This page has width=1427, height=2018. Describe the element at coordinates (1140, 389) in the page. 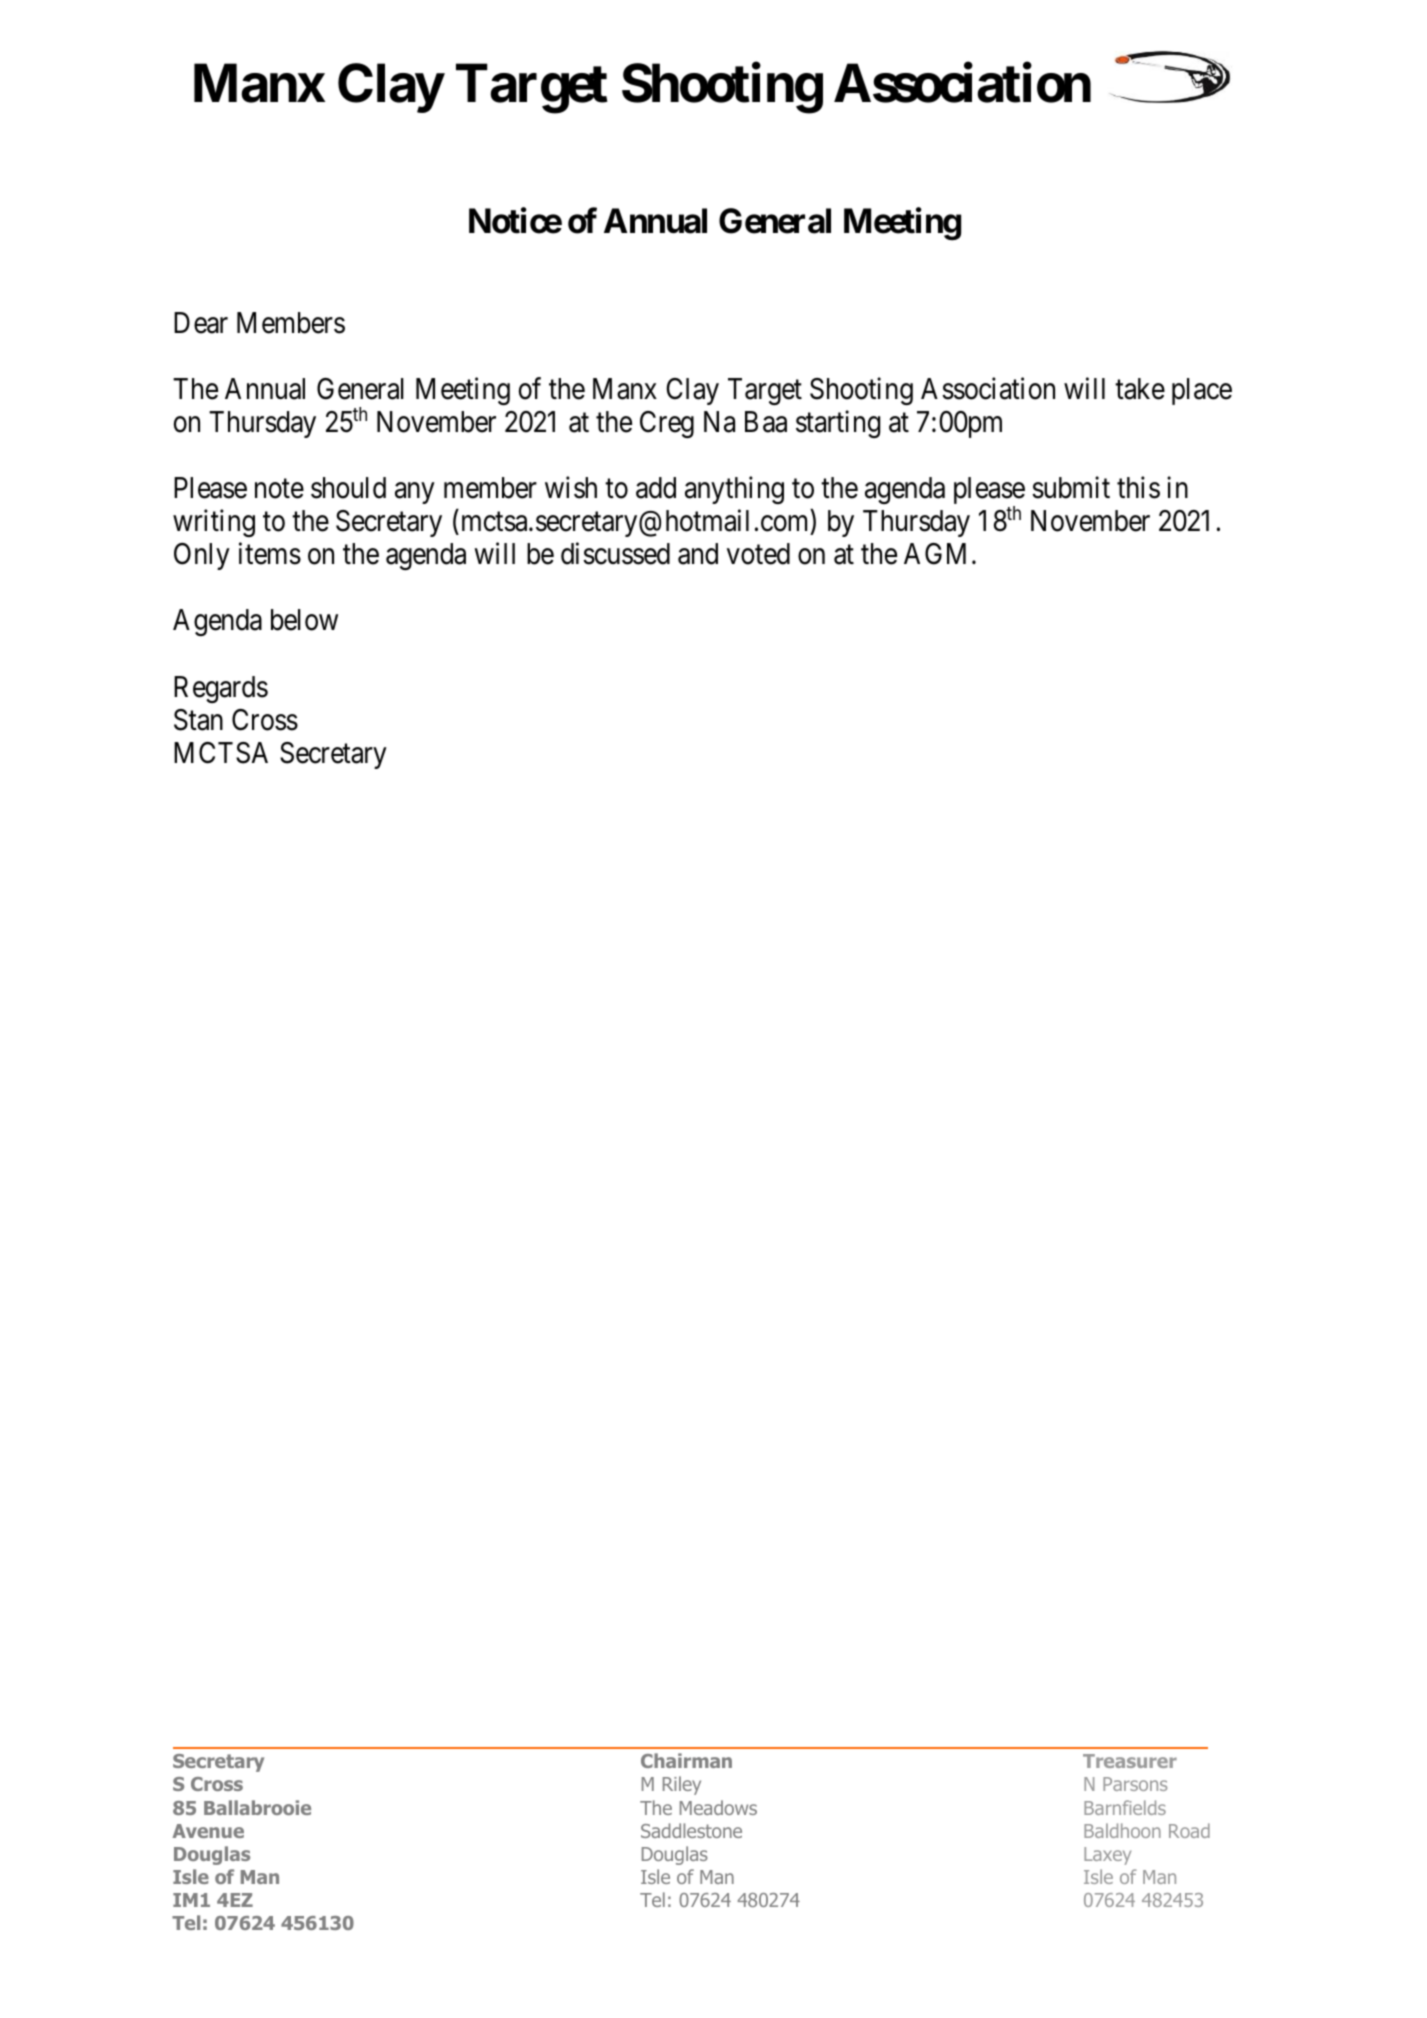

I see `take` at that location.
